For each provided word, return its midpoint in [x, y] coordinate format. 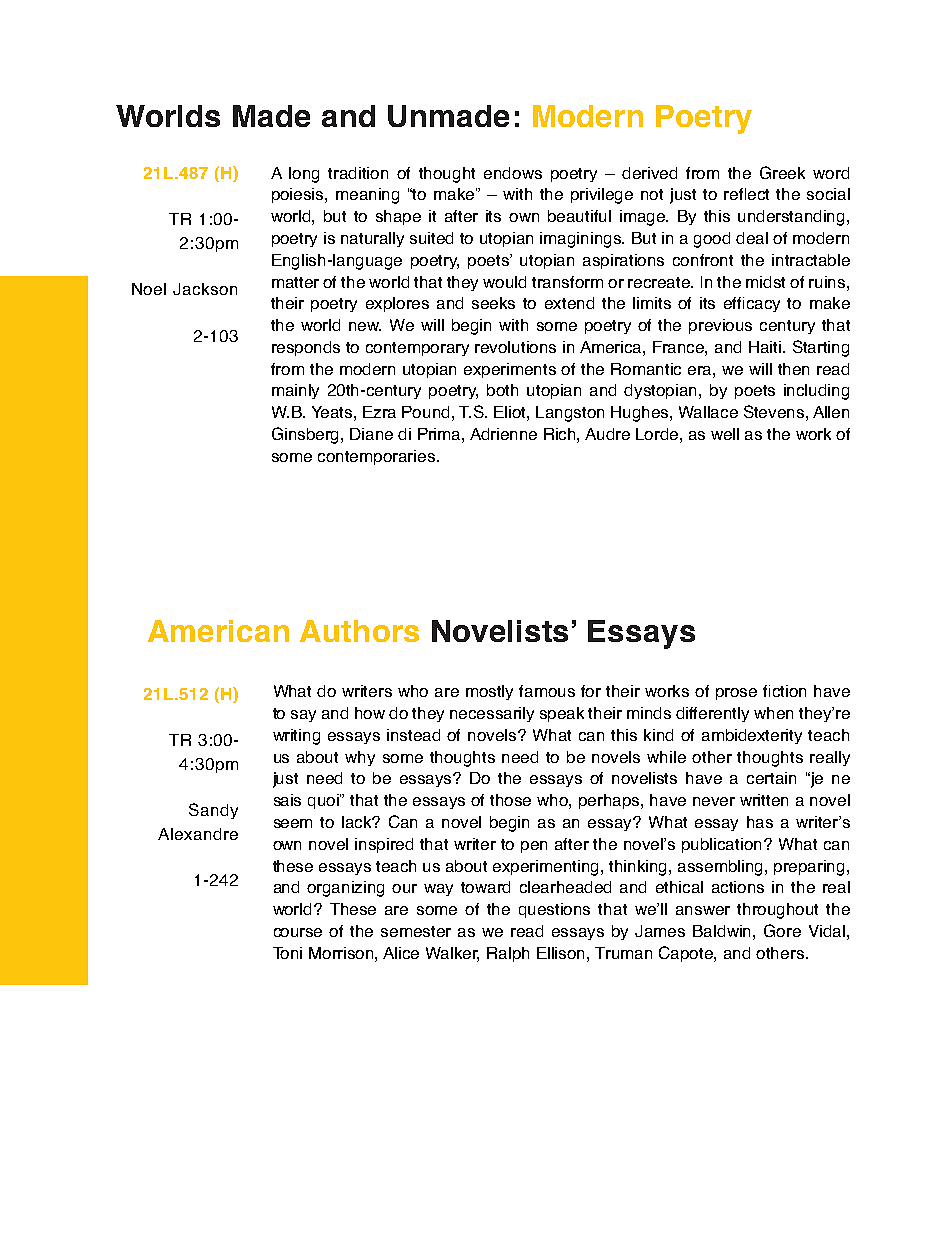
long [304, 175]
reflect [746, 194]
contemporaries [378, 457]
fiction [784, 691]
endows [513, 173]
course [298, 932]
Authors [359, 631]
